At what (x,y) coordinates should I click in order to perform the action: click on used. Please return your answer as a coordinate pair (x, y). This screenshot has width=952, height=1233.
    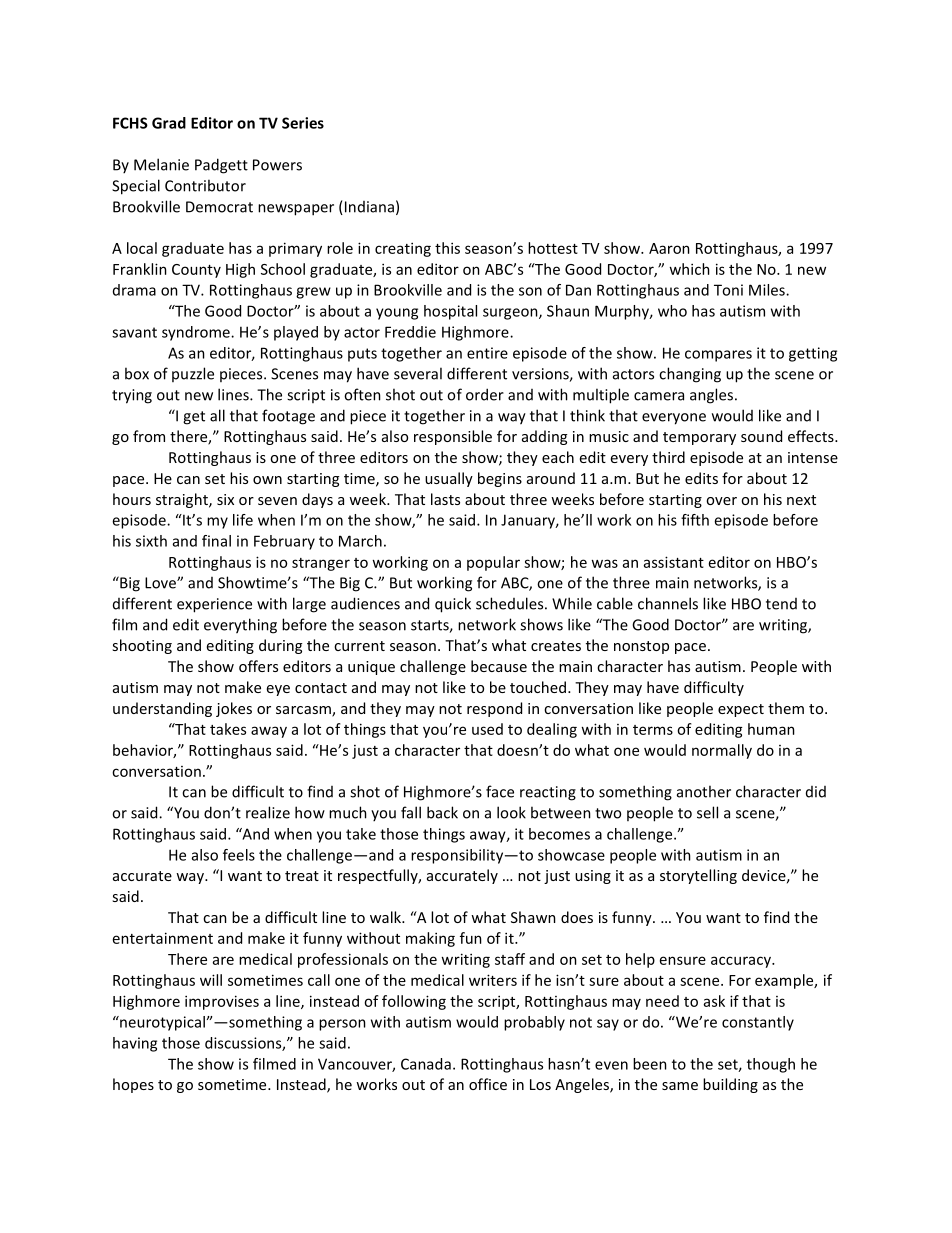
    Looking at the image, I should click on (487, 729).
